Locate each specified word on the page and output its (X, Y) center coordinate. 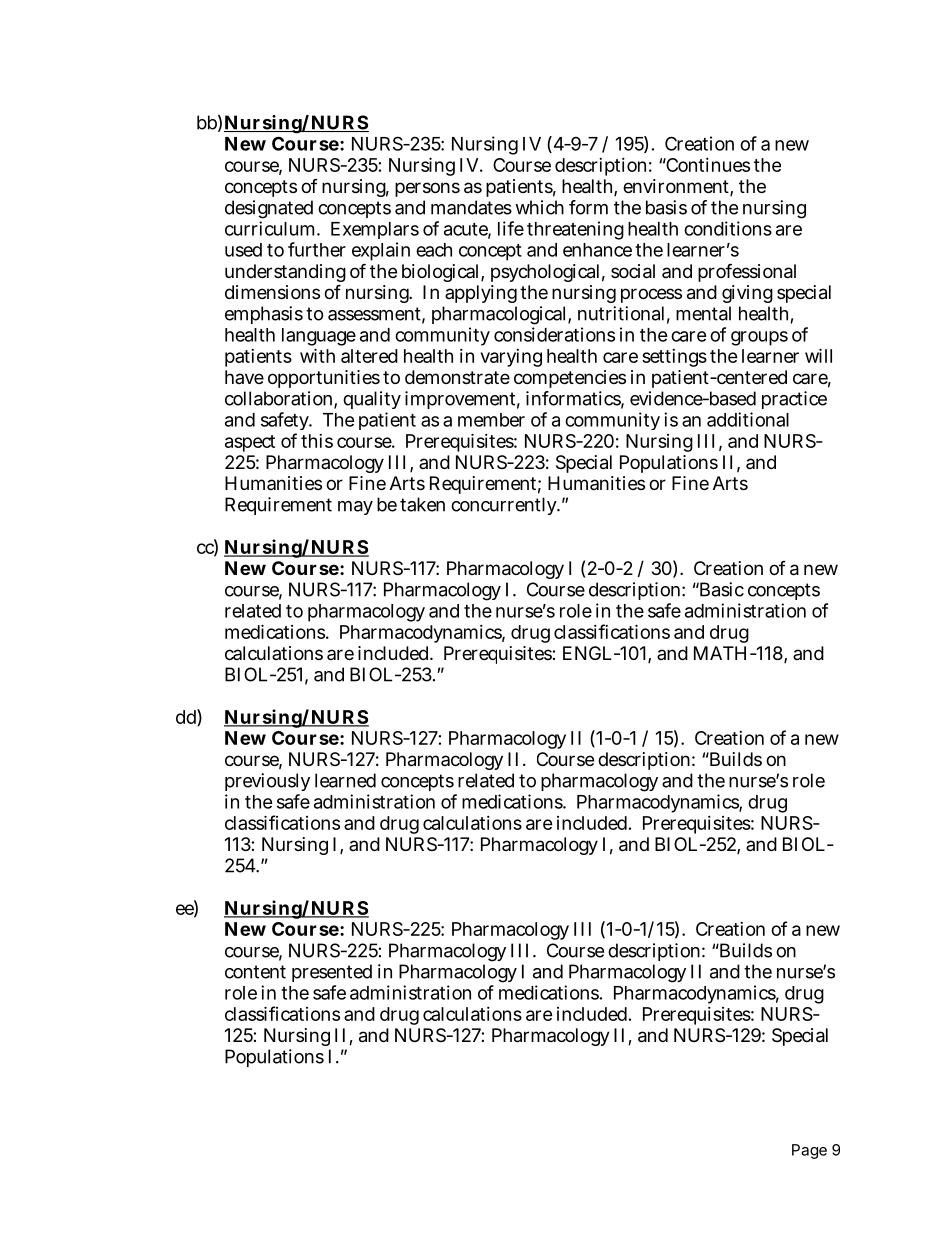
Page (809, 1151)
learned (345, 780)
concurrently (505, 506)
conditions (728, 228)
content (255, 972)
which (539, 207)
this (317, 441)
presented (332, 973)
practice (794, 400)
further (317, 249)
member (491, 420)
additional (748, 419)
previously (267, 784)
